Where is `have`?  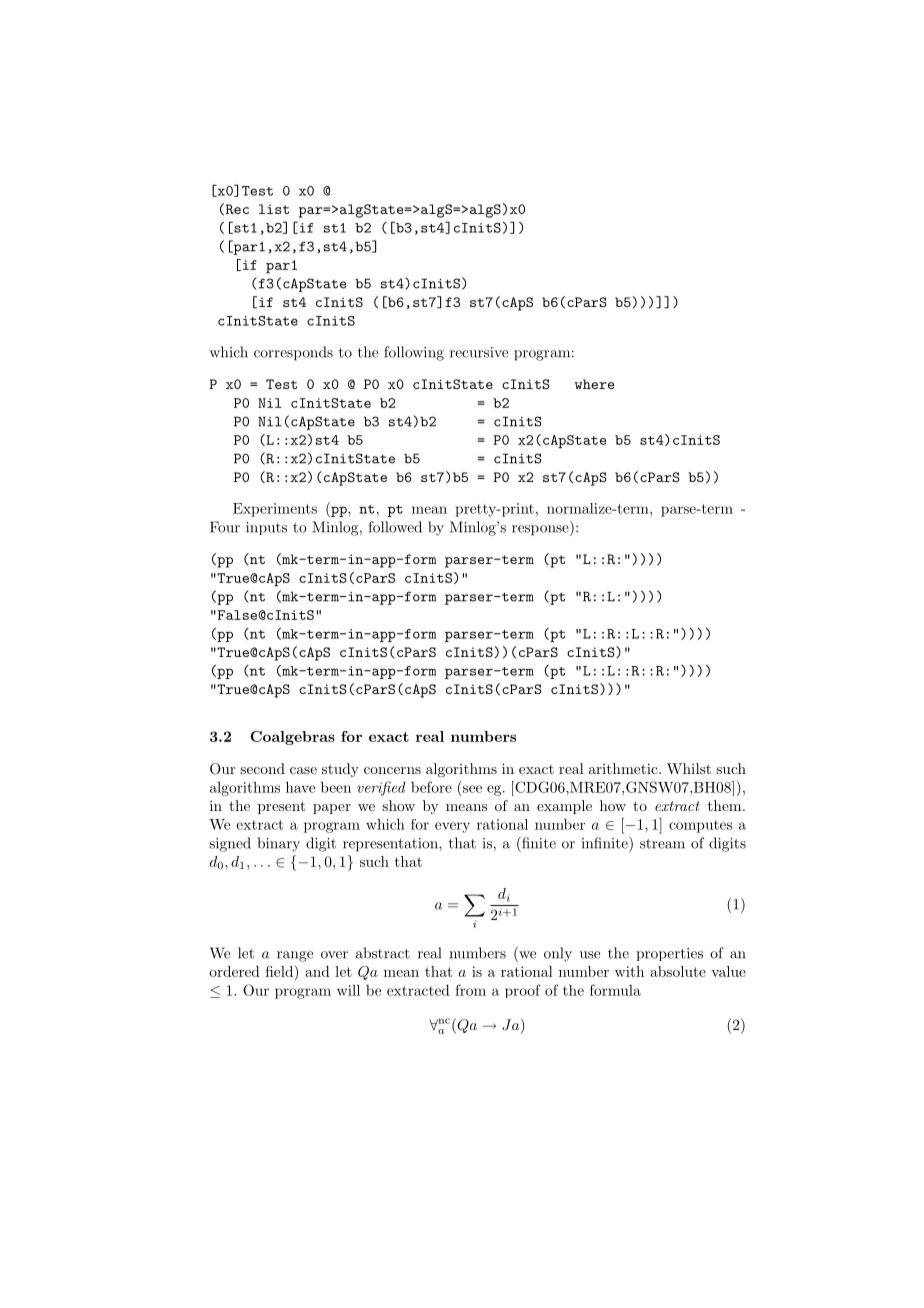
have is located at coordinates (300, 787).
